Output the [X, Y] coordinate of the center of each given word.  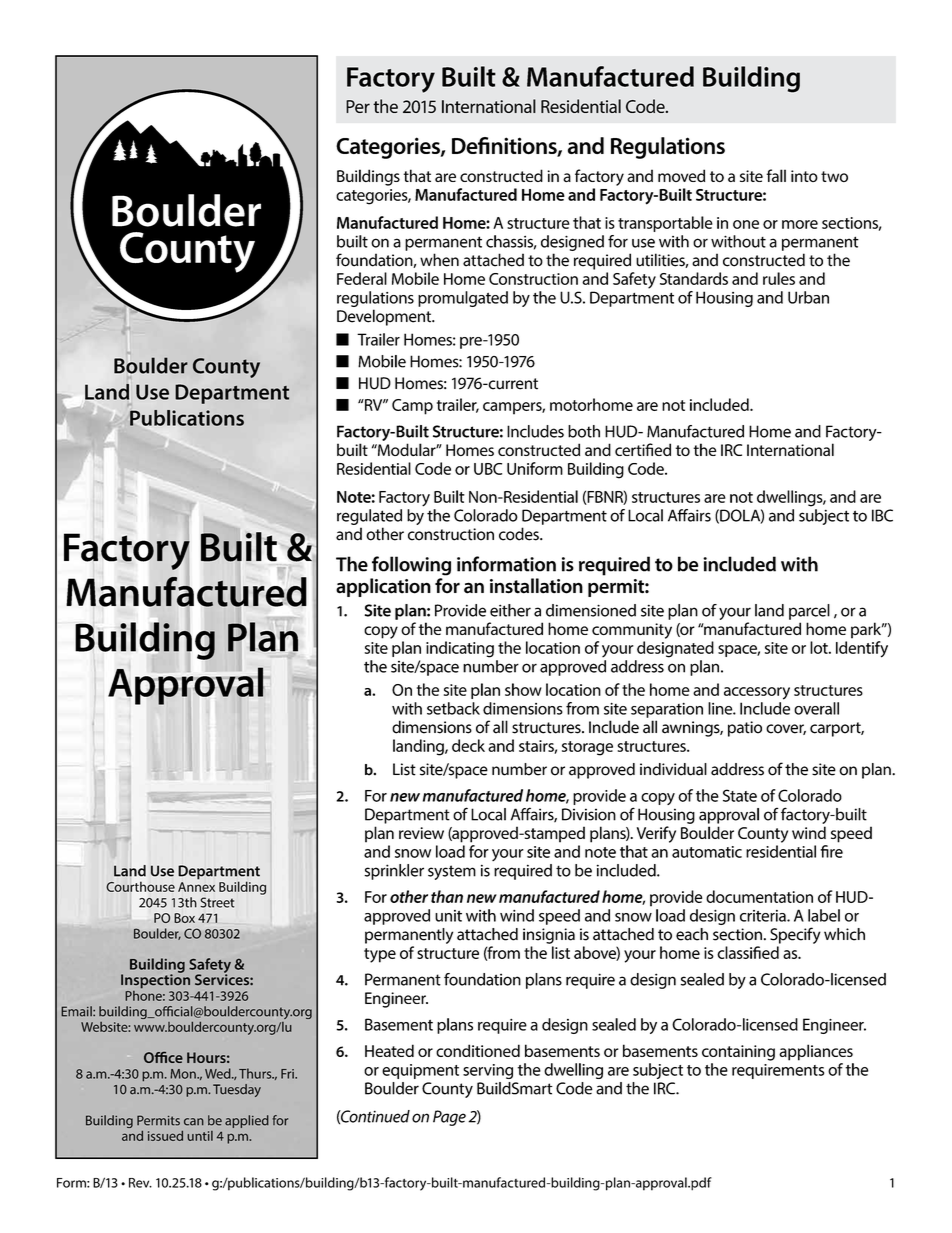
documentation [759, 896]
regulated [369, 517]
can [194, 1122]
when [439, 260]
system [452, 872]
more [800, 224]
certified [643, 449]
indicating [460, 649]
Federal [362, 278]
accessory [757, 693]
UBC [488, 469]
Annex [196, 887]
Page [449, 1118]
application [383, 587]
